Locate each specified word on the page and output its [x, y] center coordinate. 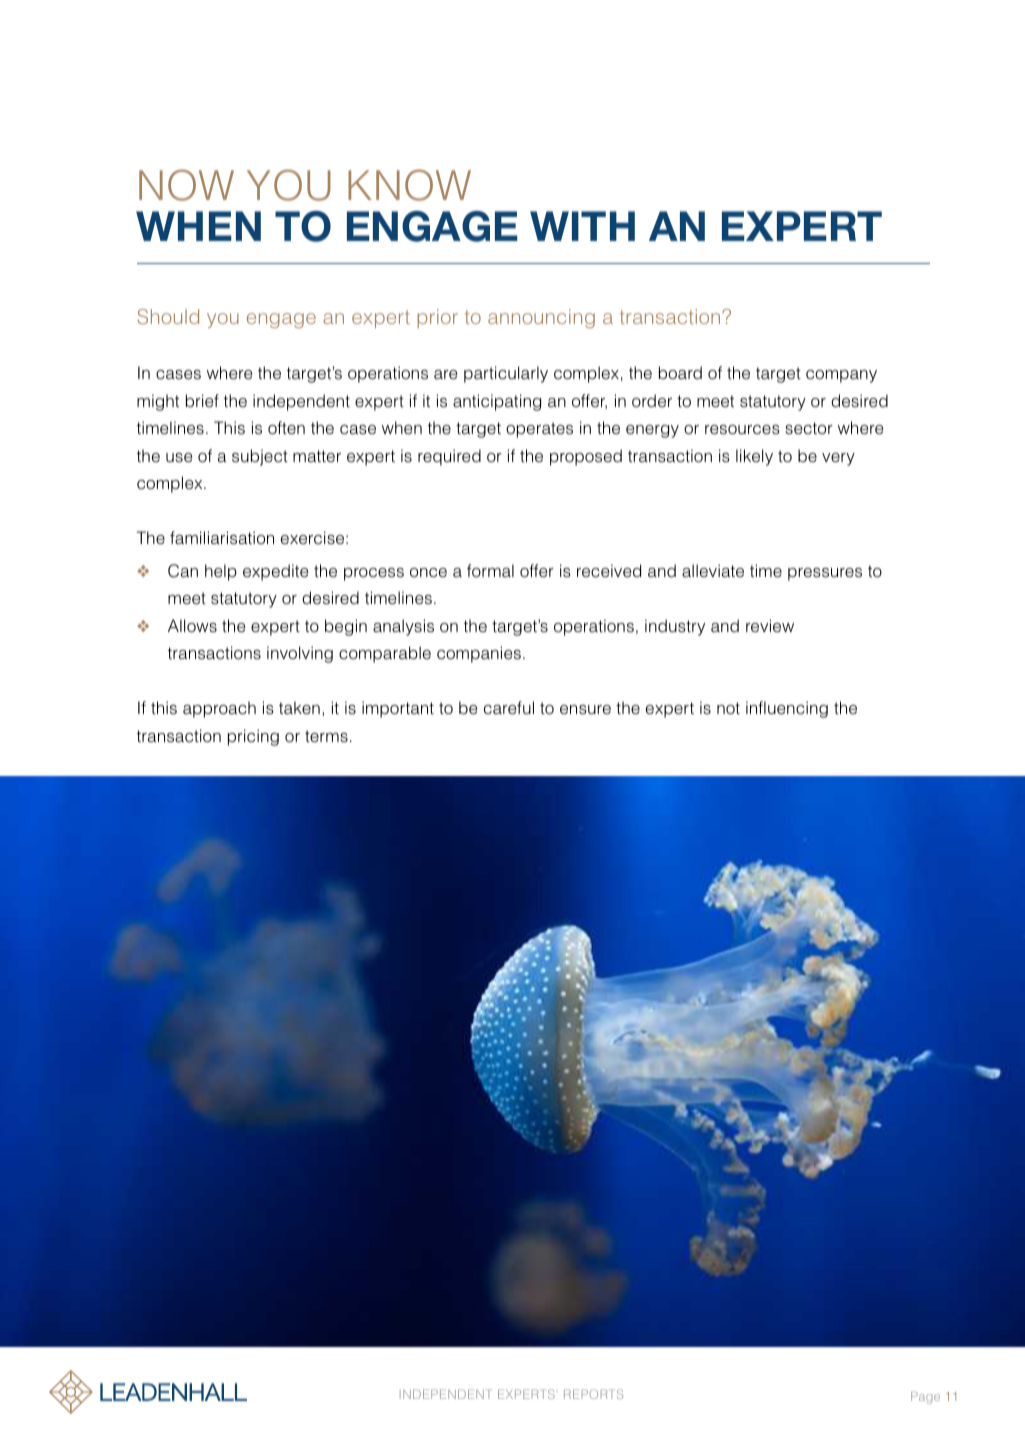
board [680, 372]
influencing [787, 709]
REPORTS [593, 1394]
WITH [582, 226]
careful [509, 708]
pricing [253, 737]
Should [168, 316]
